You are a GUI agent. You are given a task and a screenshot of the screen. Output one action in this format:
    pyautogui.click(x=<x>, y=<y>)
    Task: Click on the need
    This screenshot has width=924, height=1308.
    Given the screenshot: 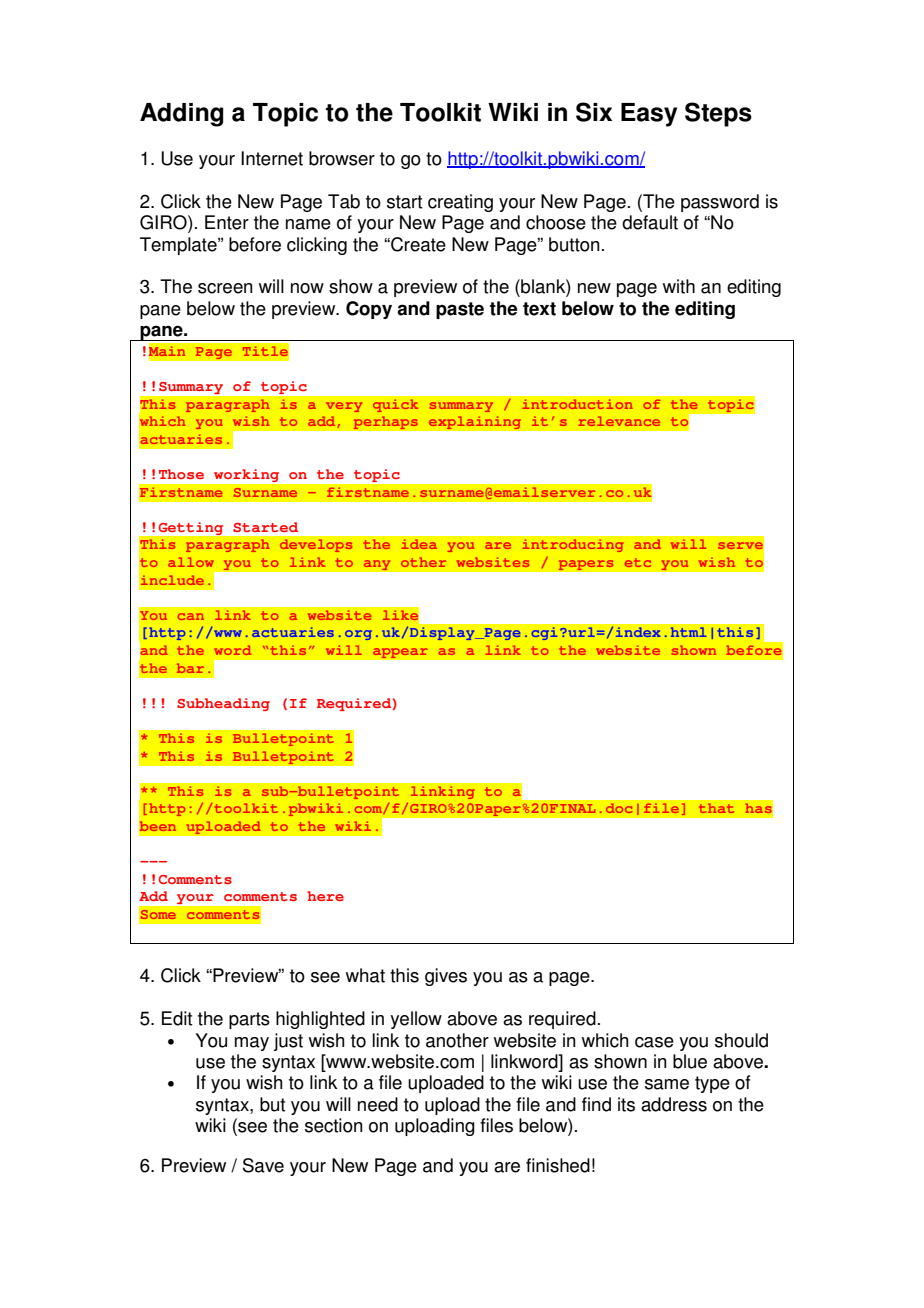 What is the action you would take?
    pyautogui.click(x=378, y=1104)
